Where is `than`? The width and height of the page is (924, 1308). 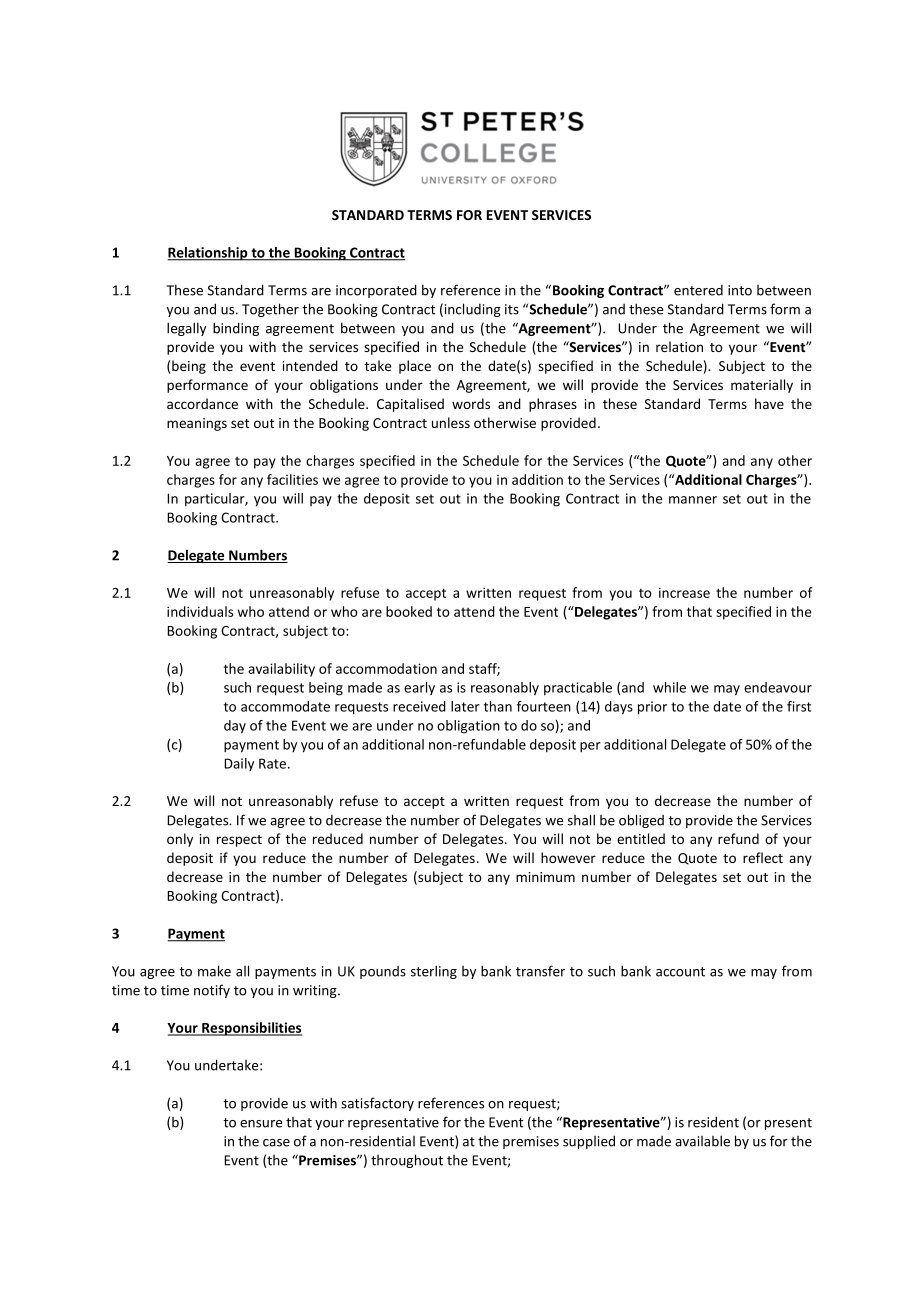
than is located at coordinates (498, 706).
